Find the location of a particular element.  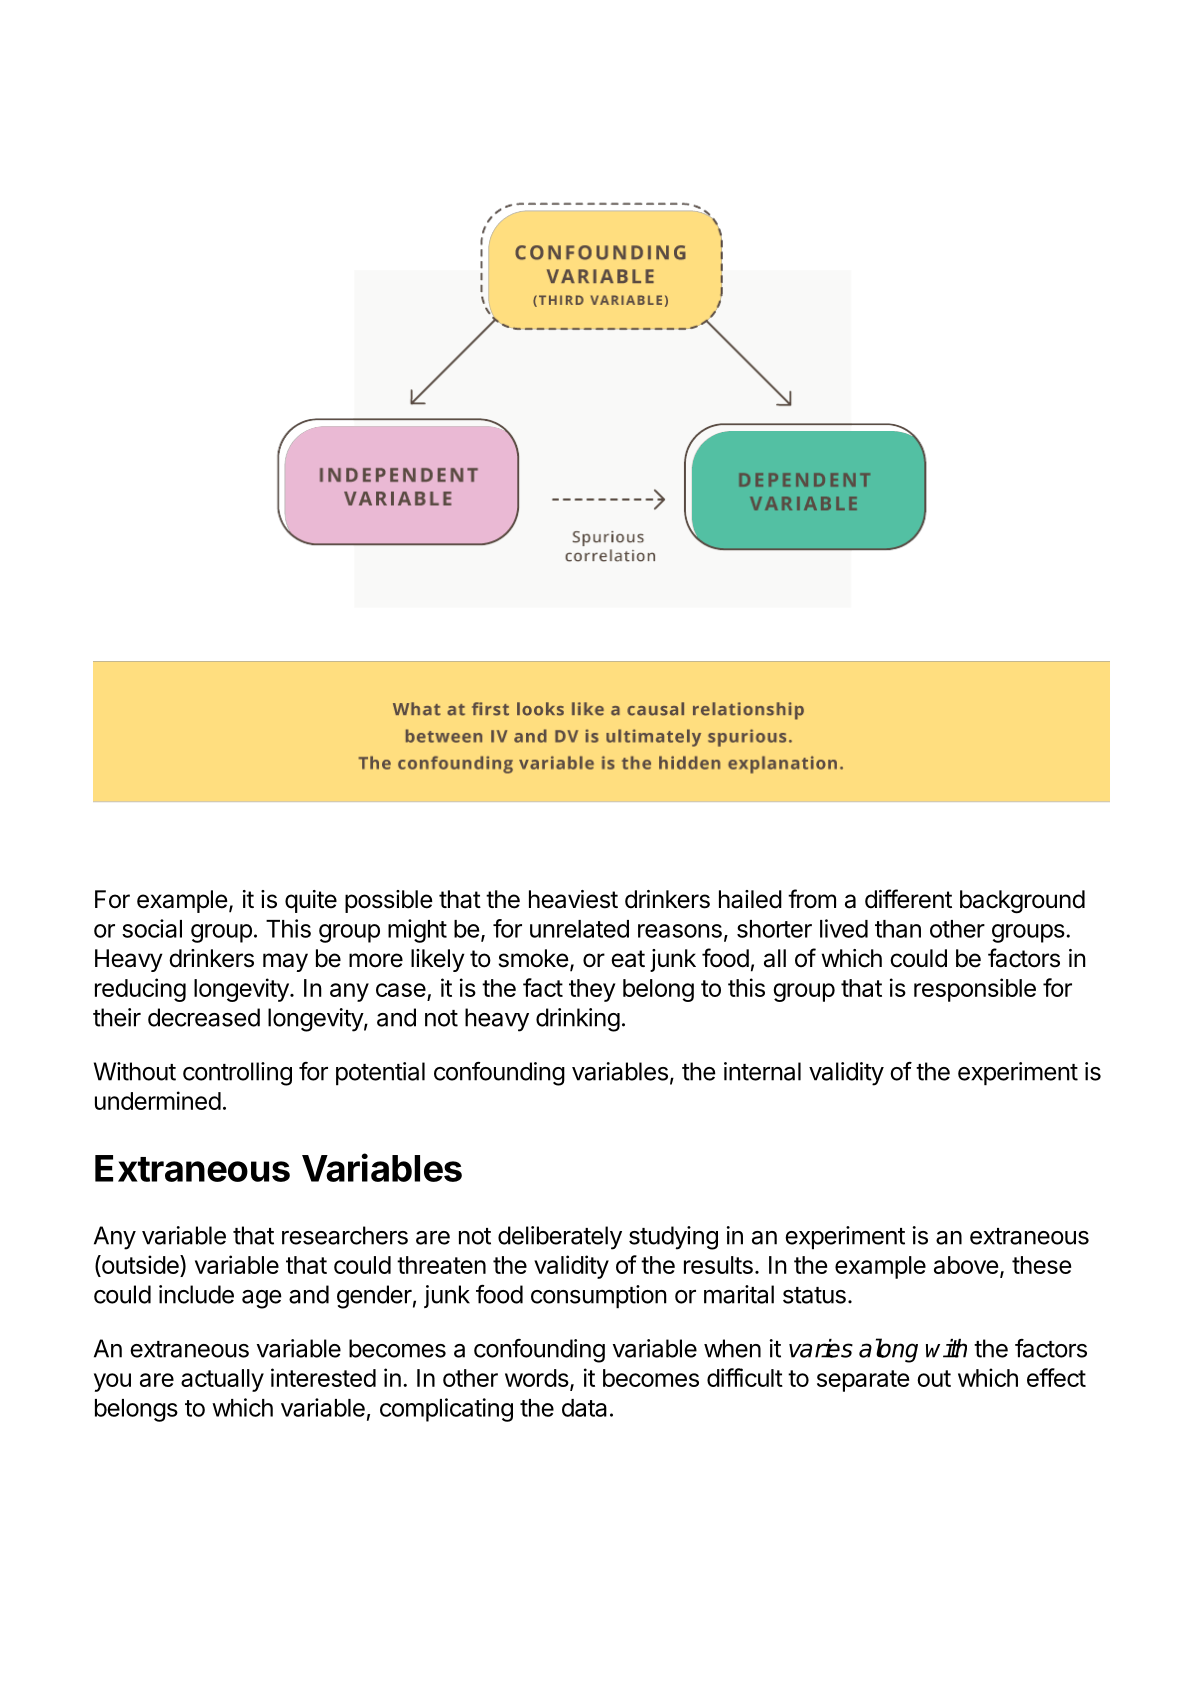

unrelated is located at coordinates (579, 929).
